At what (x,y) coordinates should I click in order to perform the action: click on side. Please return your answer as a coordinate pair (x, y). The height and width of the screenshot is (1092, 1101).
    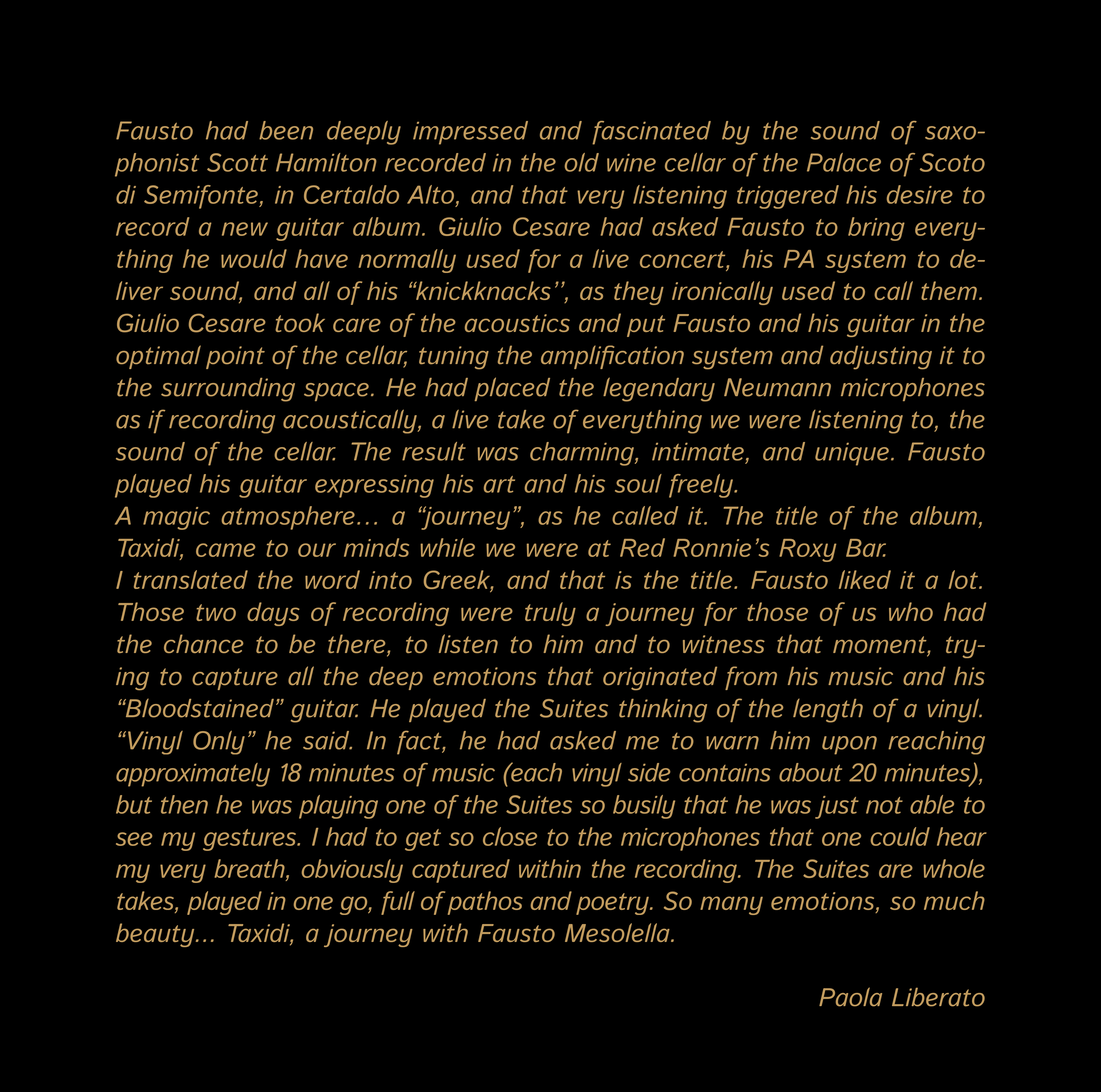
    Looking at the image, I should click on (649, 772).
